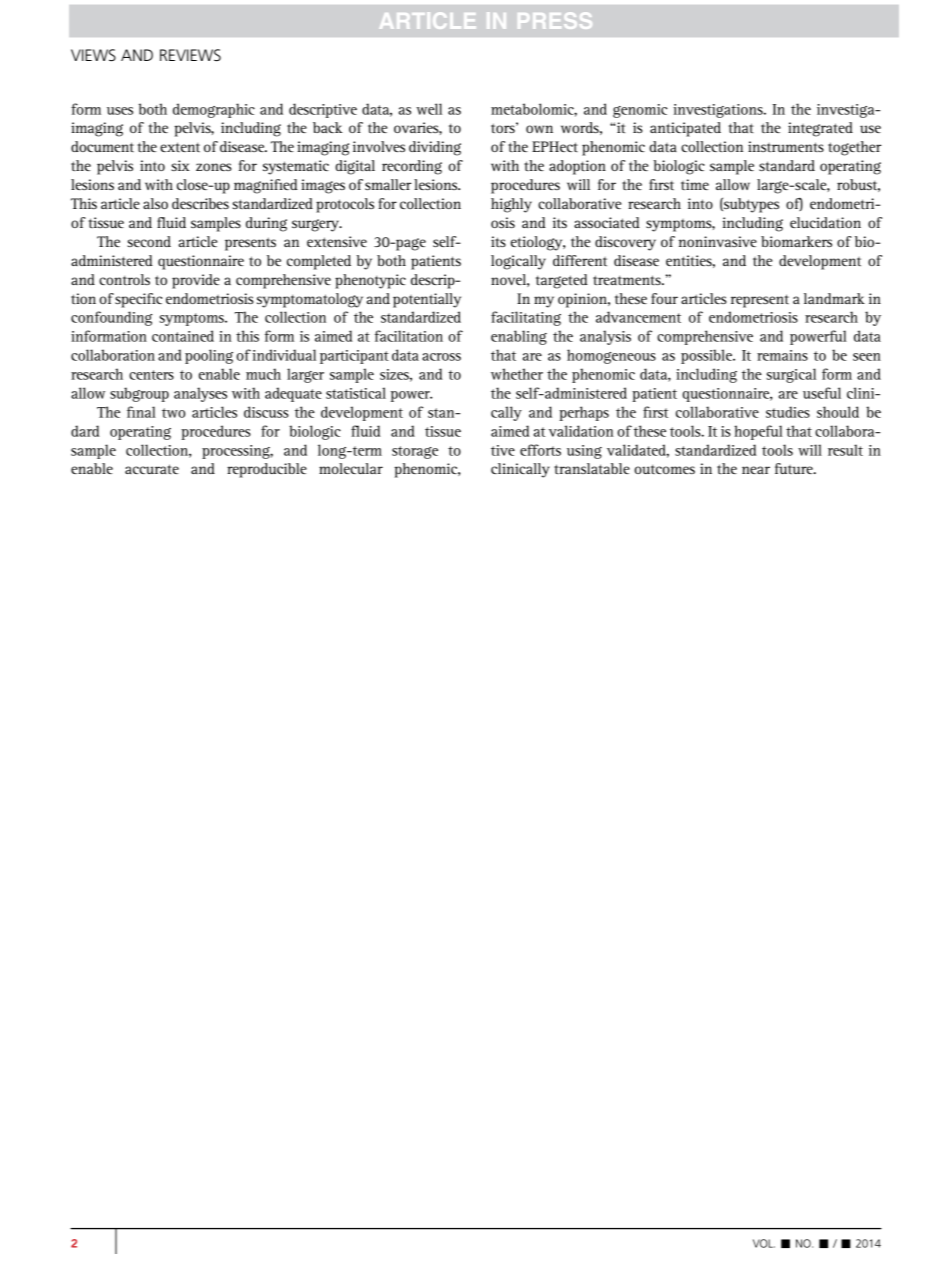 The width and height of the document is (952, 1280). What do you see at coordinates (427, 300) in the document?
I see `potentially` at bounding box center [427, 300].
